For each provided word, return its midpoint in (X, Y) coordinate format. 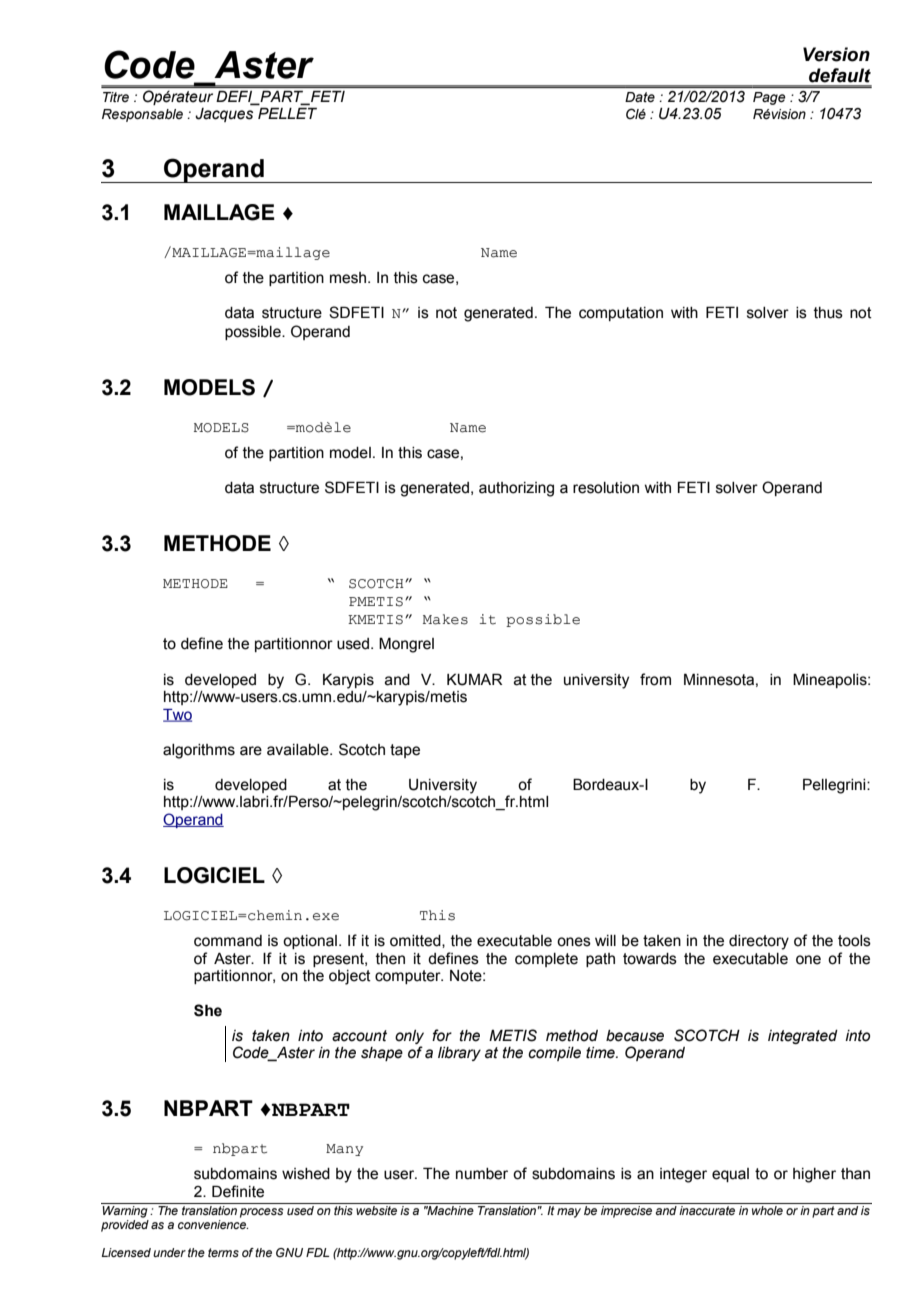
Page (769, 98)
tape (405, 751)
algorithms (199, 751)
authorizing (516, 489)
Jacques (224, 115)
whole (767, 1210)
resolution (606, 488)
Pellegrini (835, 786)
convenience (213, 1224)
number (482, 1174)
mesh (349, 278)
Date (640, 97)
